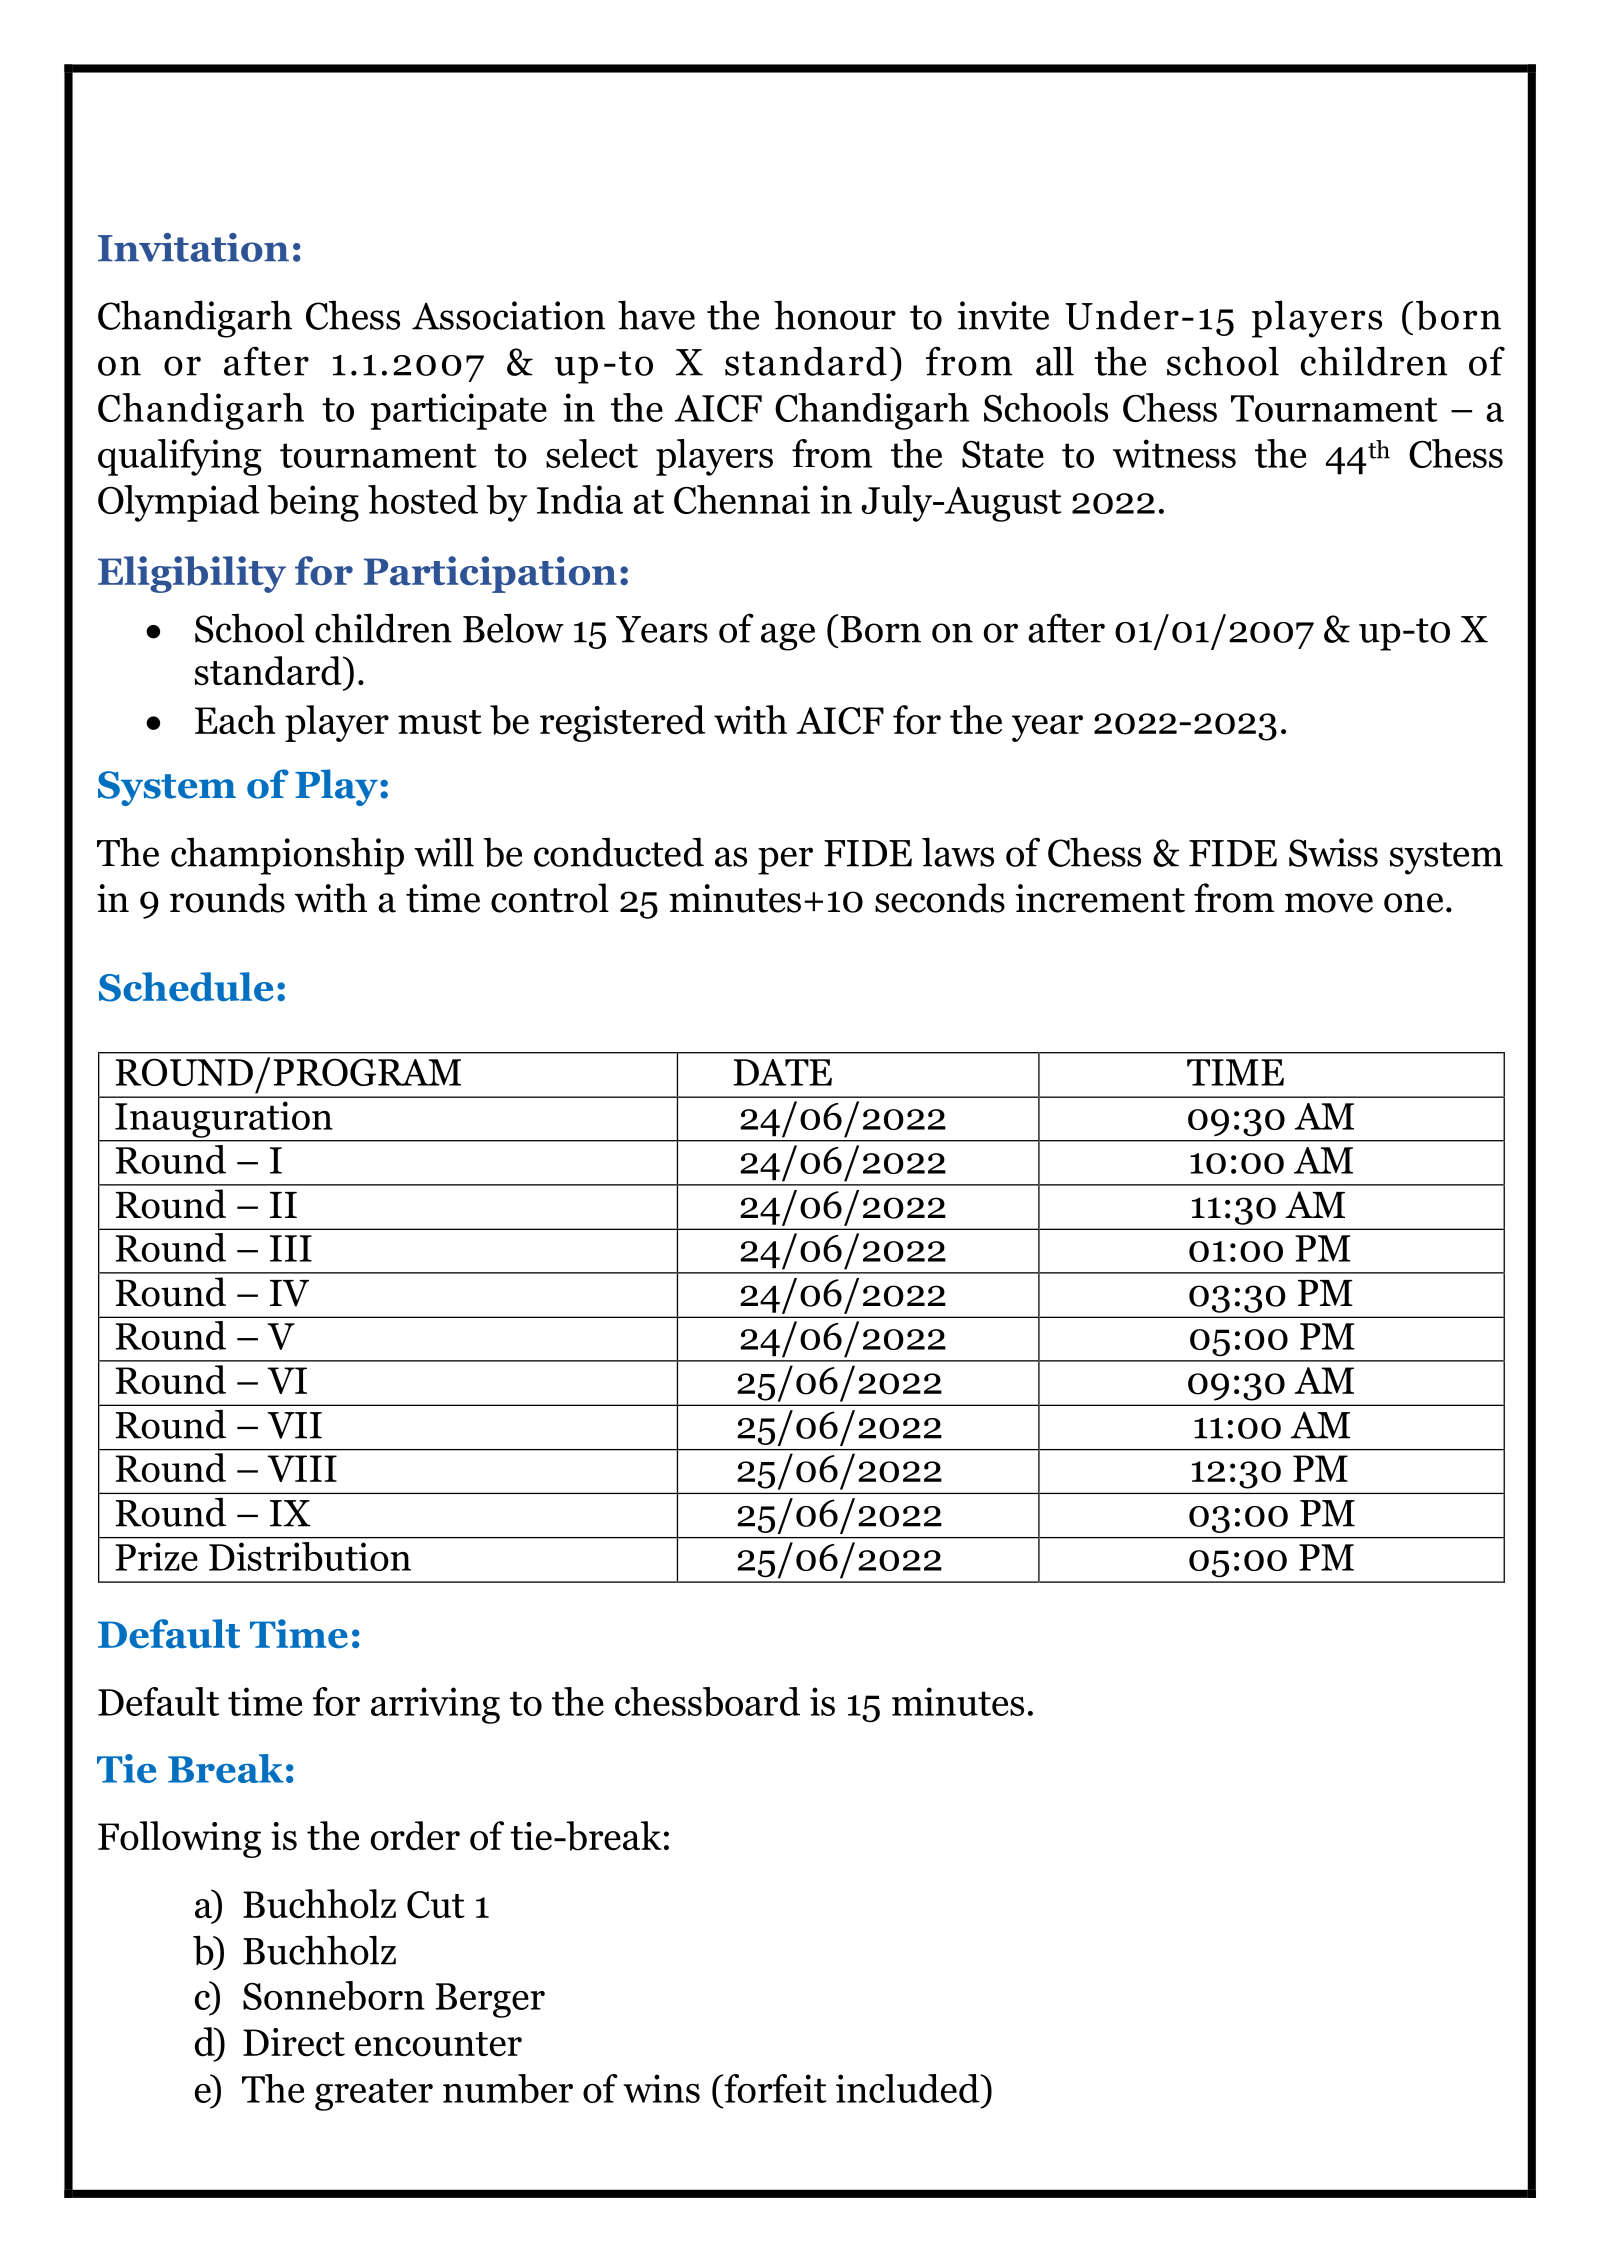 The height and width of the screenshot is (2262, 1600). What do you see at coordinates (1055, 361) in the screenshot?
I see `all` at bounding box center [1055, 361].
